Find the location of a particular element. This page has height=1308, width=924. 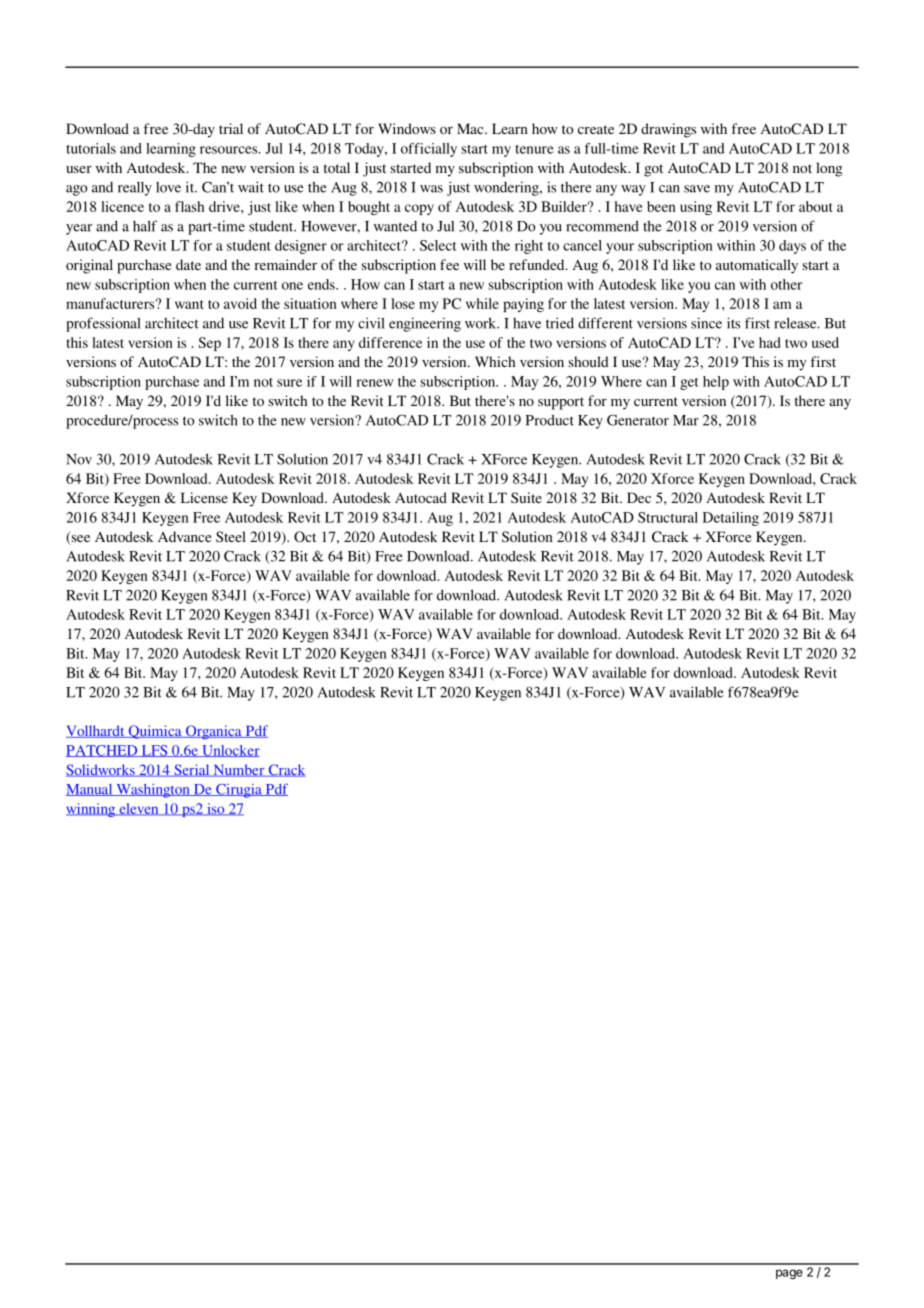

iso is located at coordinates (216, 809).
